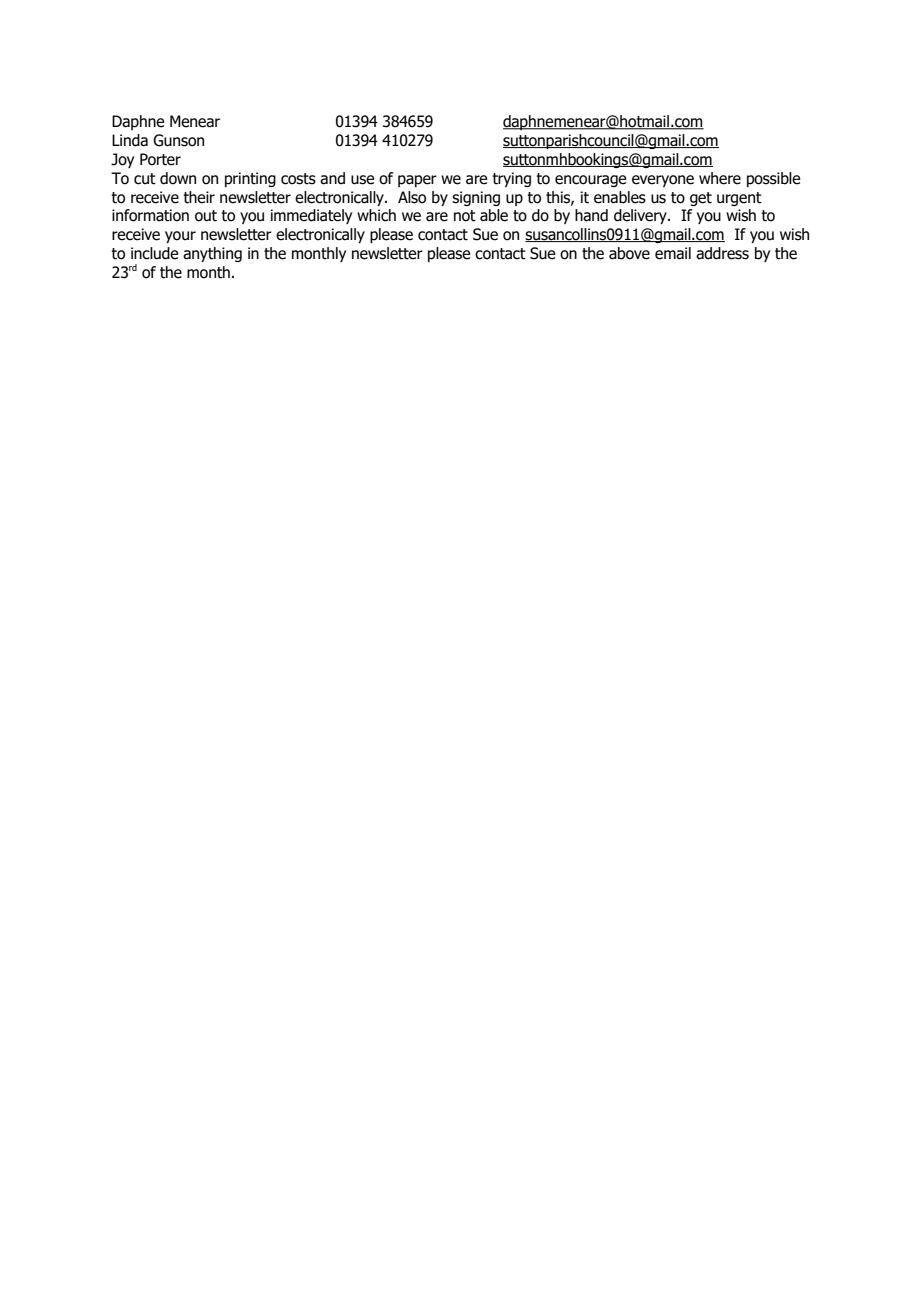 Image resolution: width=924 pixels, height=1308 pixels. Describe the element at coordinates (511, 179) in the screenshot. I see `trying` at that location.
